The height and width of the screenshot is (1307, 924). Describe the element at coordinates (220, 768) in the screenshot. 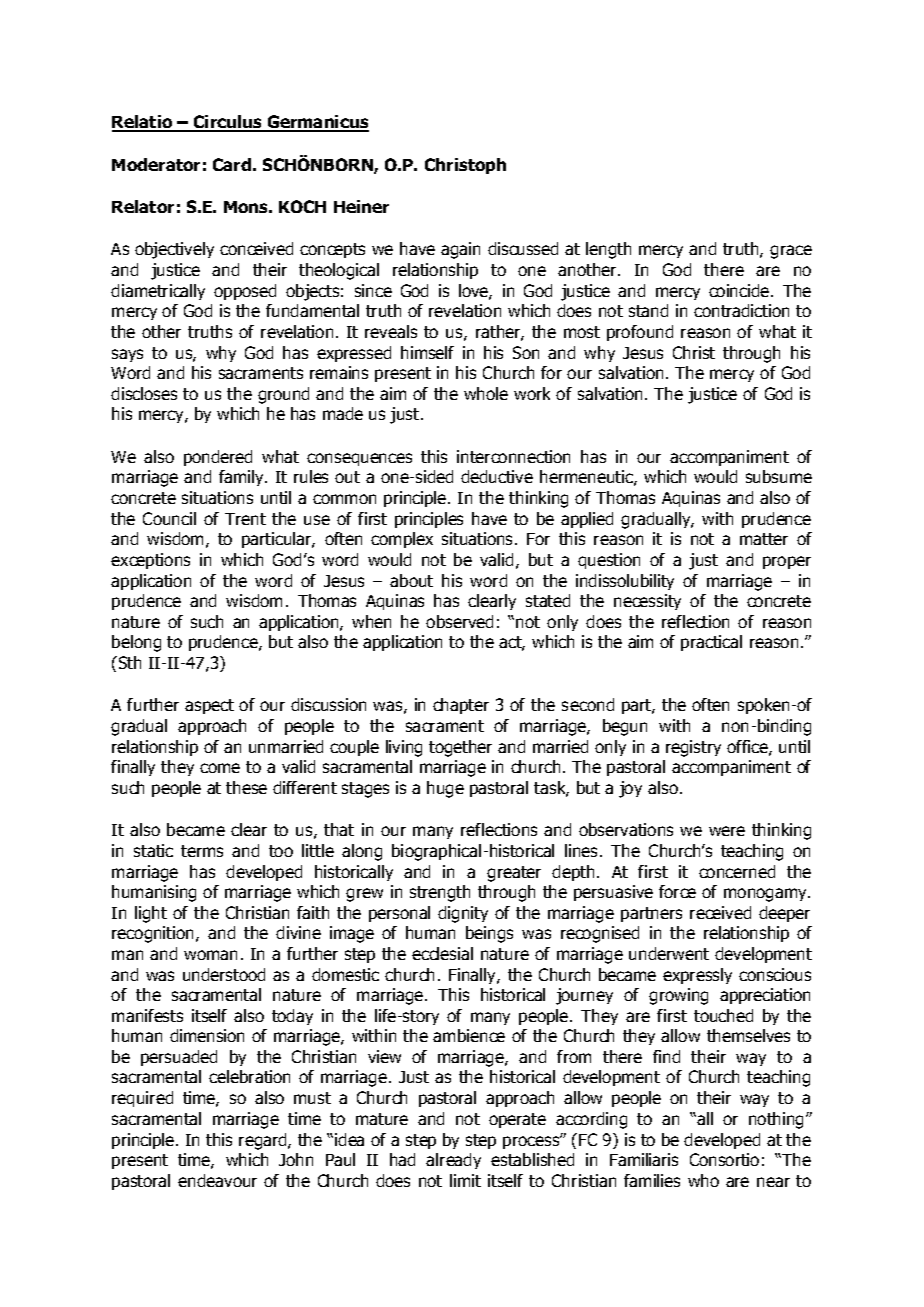

I see `come` at that location.
